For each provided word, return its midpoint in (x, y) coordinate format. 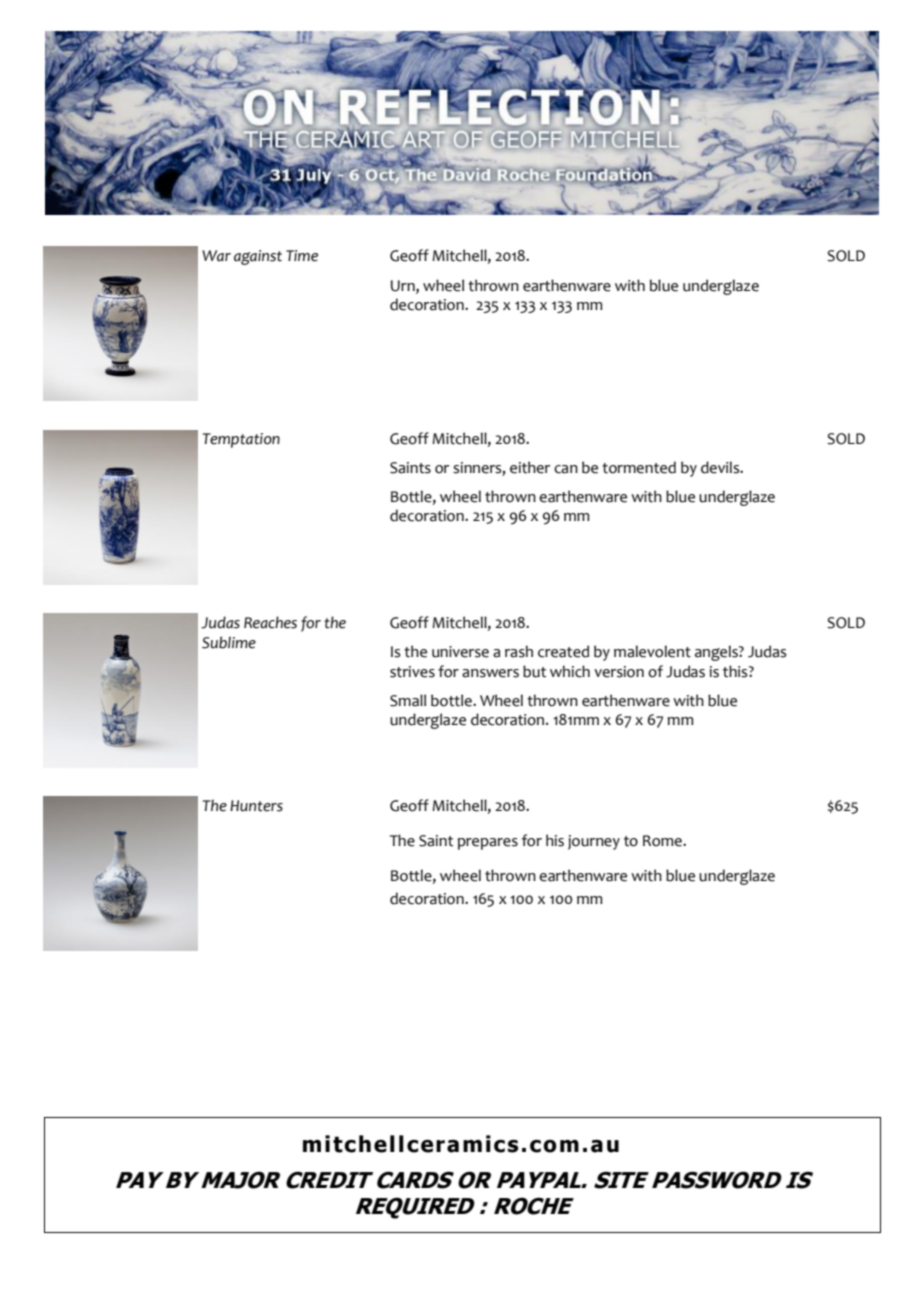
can (566, 469)
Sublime (229, 642)
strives (412, 672)
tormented (639, 467)
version (619, 672)
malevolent (652, 651)
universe (460, 652)
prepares (488, 844)
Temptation (241, 440)
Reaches (270, 622)
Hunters (256, 806)
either (530, 467)
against (258, 257)
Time (302, 256)
